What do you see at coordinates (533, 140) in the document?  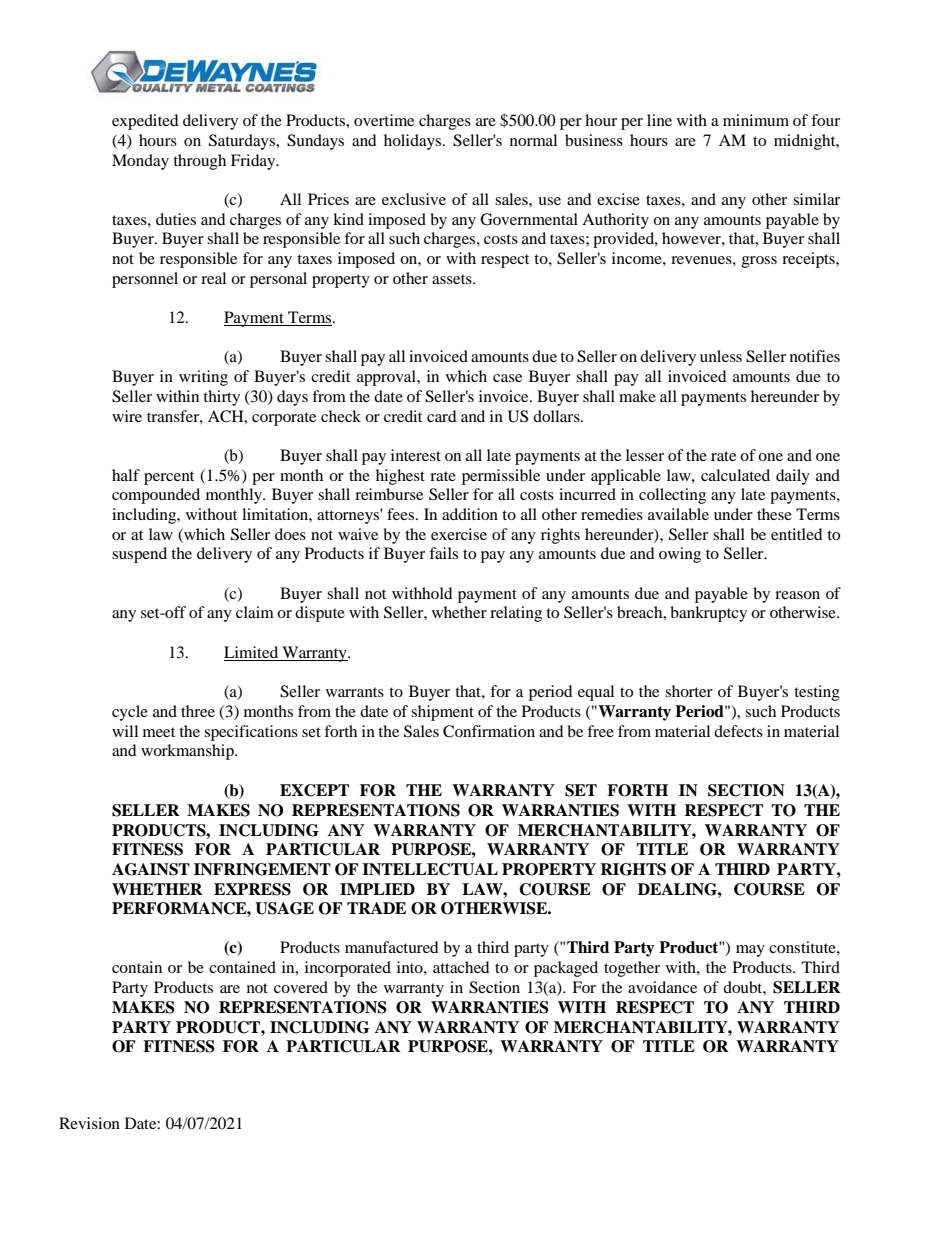 I see `normal` at bounding box center [533, 140].
